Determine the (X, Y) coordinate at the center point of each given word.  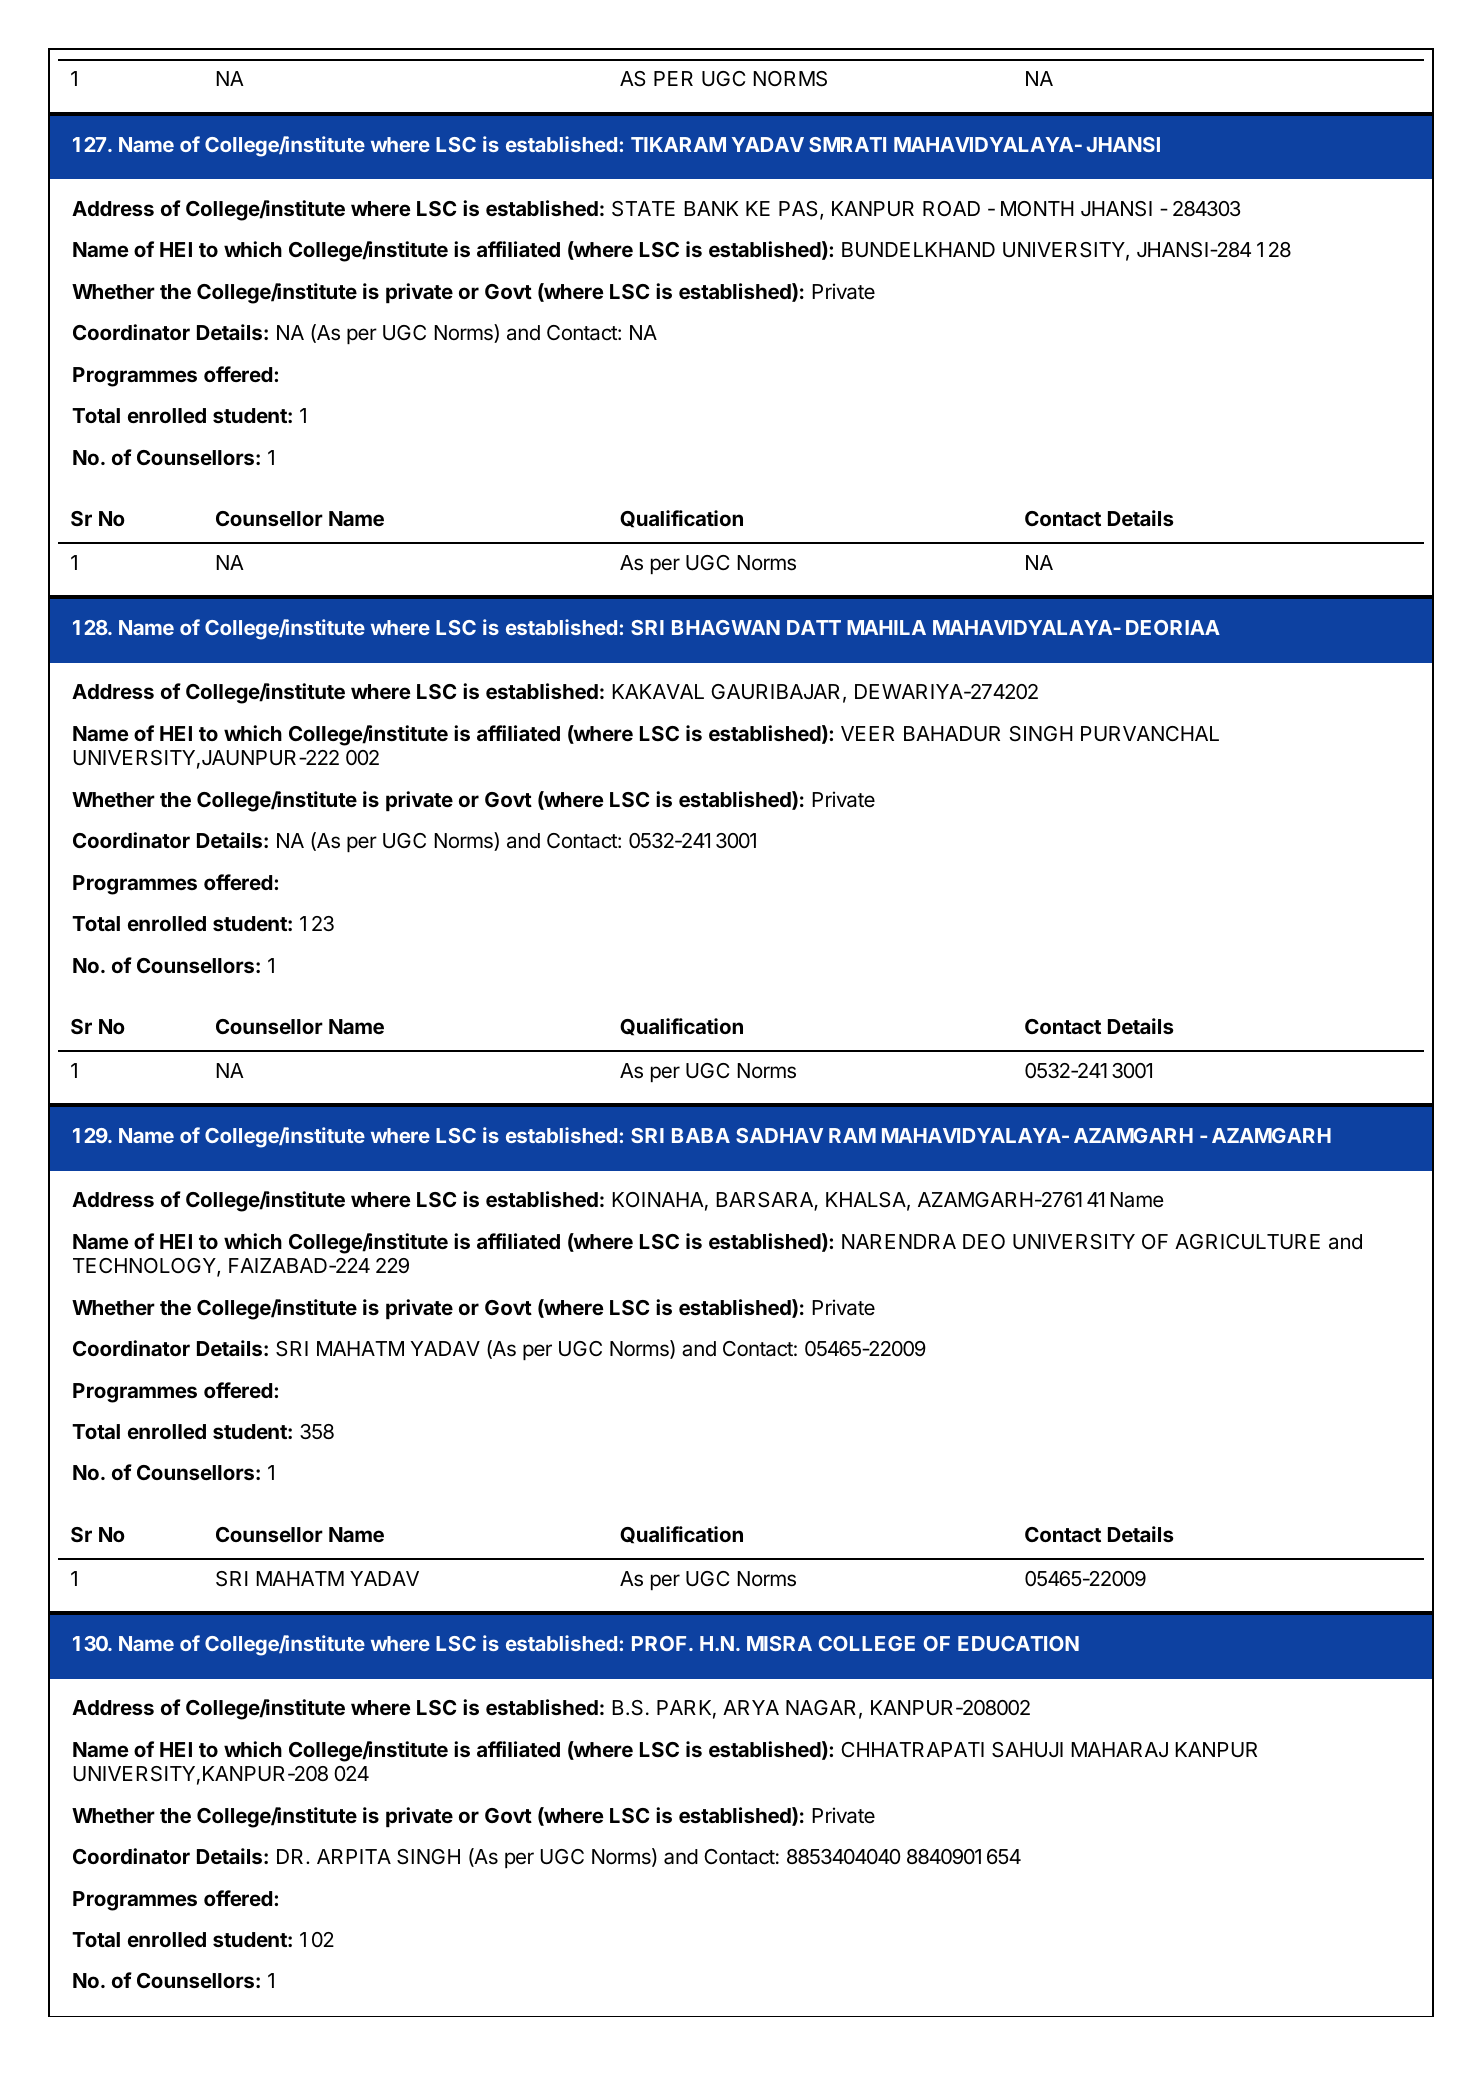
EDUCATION (1018, 1643)
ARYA (751, 1707)
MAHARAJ (1119, 1749)
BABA (701, 1135)
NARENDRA (899, 1241)
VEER (867, 733)
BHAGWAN (726, 627)
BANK (711, 208)
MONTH (1037, 208)
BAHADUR (952, 734)
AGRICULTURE (1247, 1242)
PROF (661, 1643)
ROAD (951, 208)
